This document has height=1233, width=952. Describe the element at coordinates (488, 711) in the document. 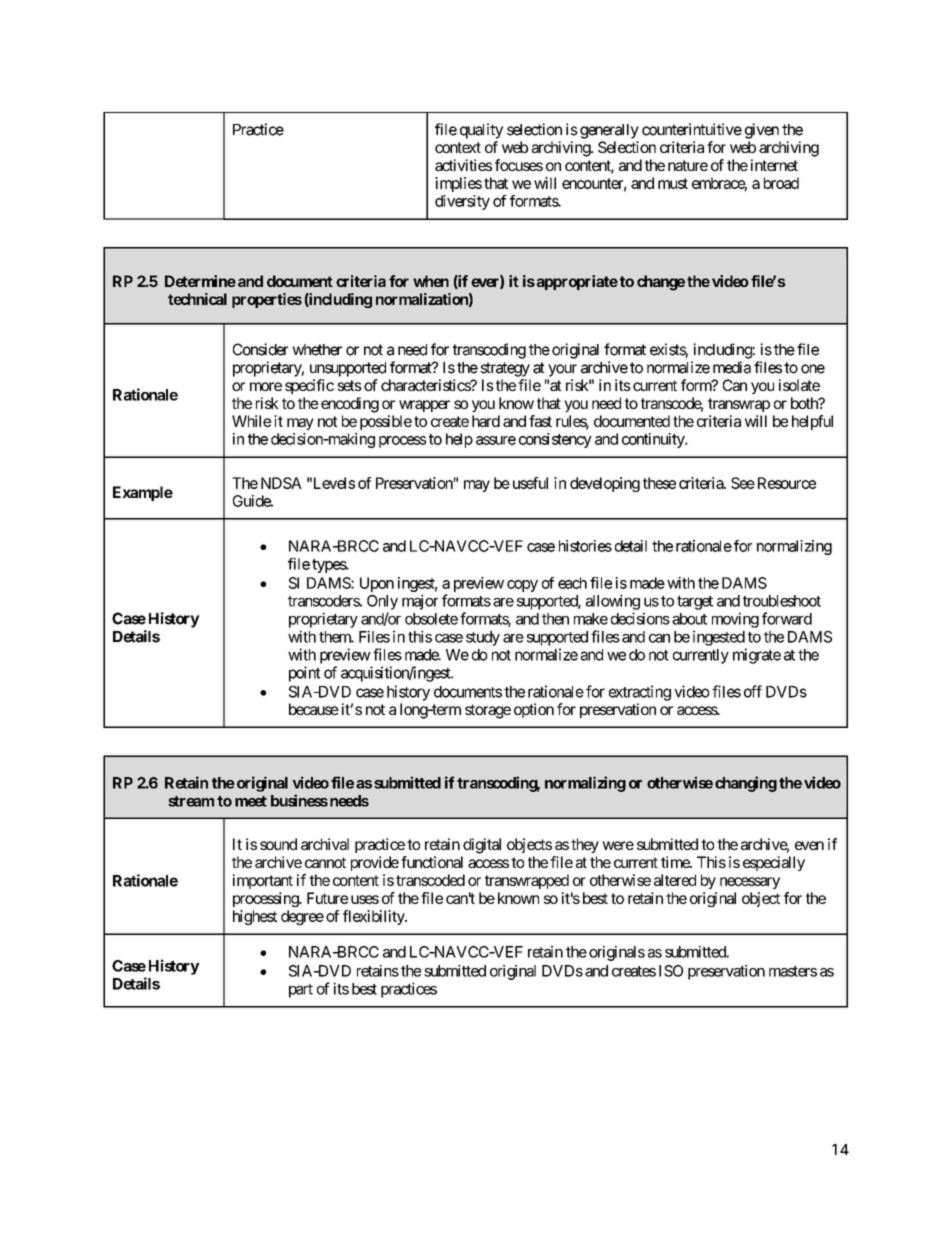

I see `storage` at that location.
